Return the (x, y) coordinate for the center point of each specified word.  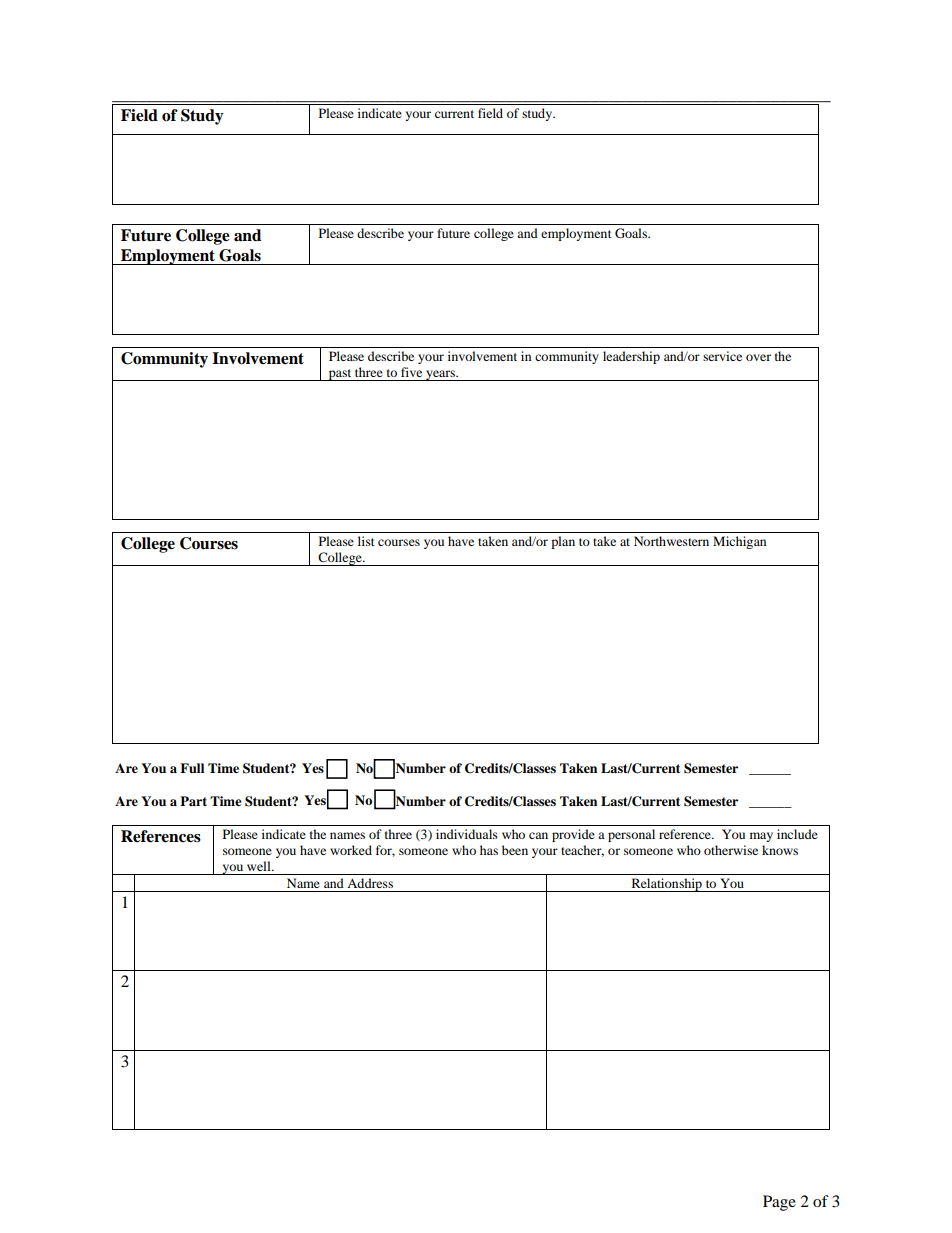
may (761, 837)
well (260, 866)
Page (779, 1203)
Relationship (666, 885)
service (722, 356)
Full (192, 768)
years (440, 375)
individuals (467, 834)
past (340, 375)
